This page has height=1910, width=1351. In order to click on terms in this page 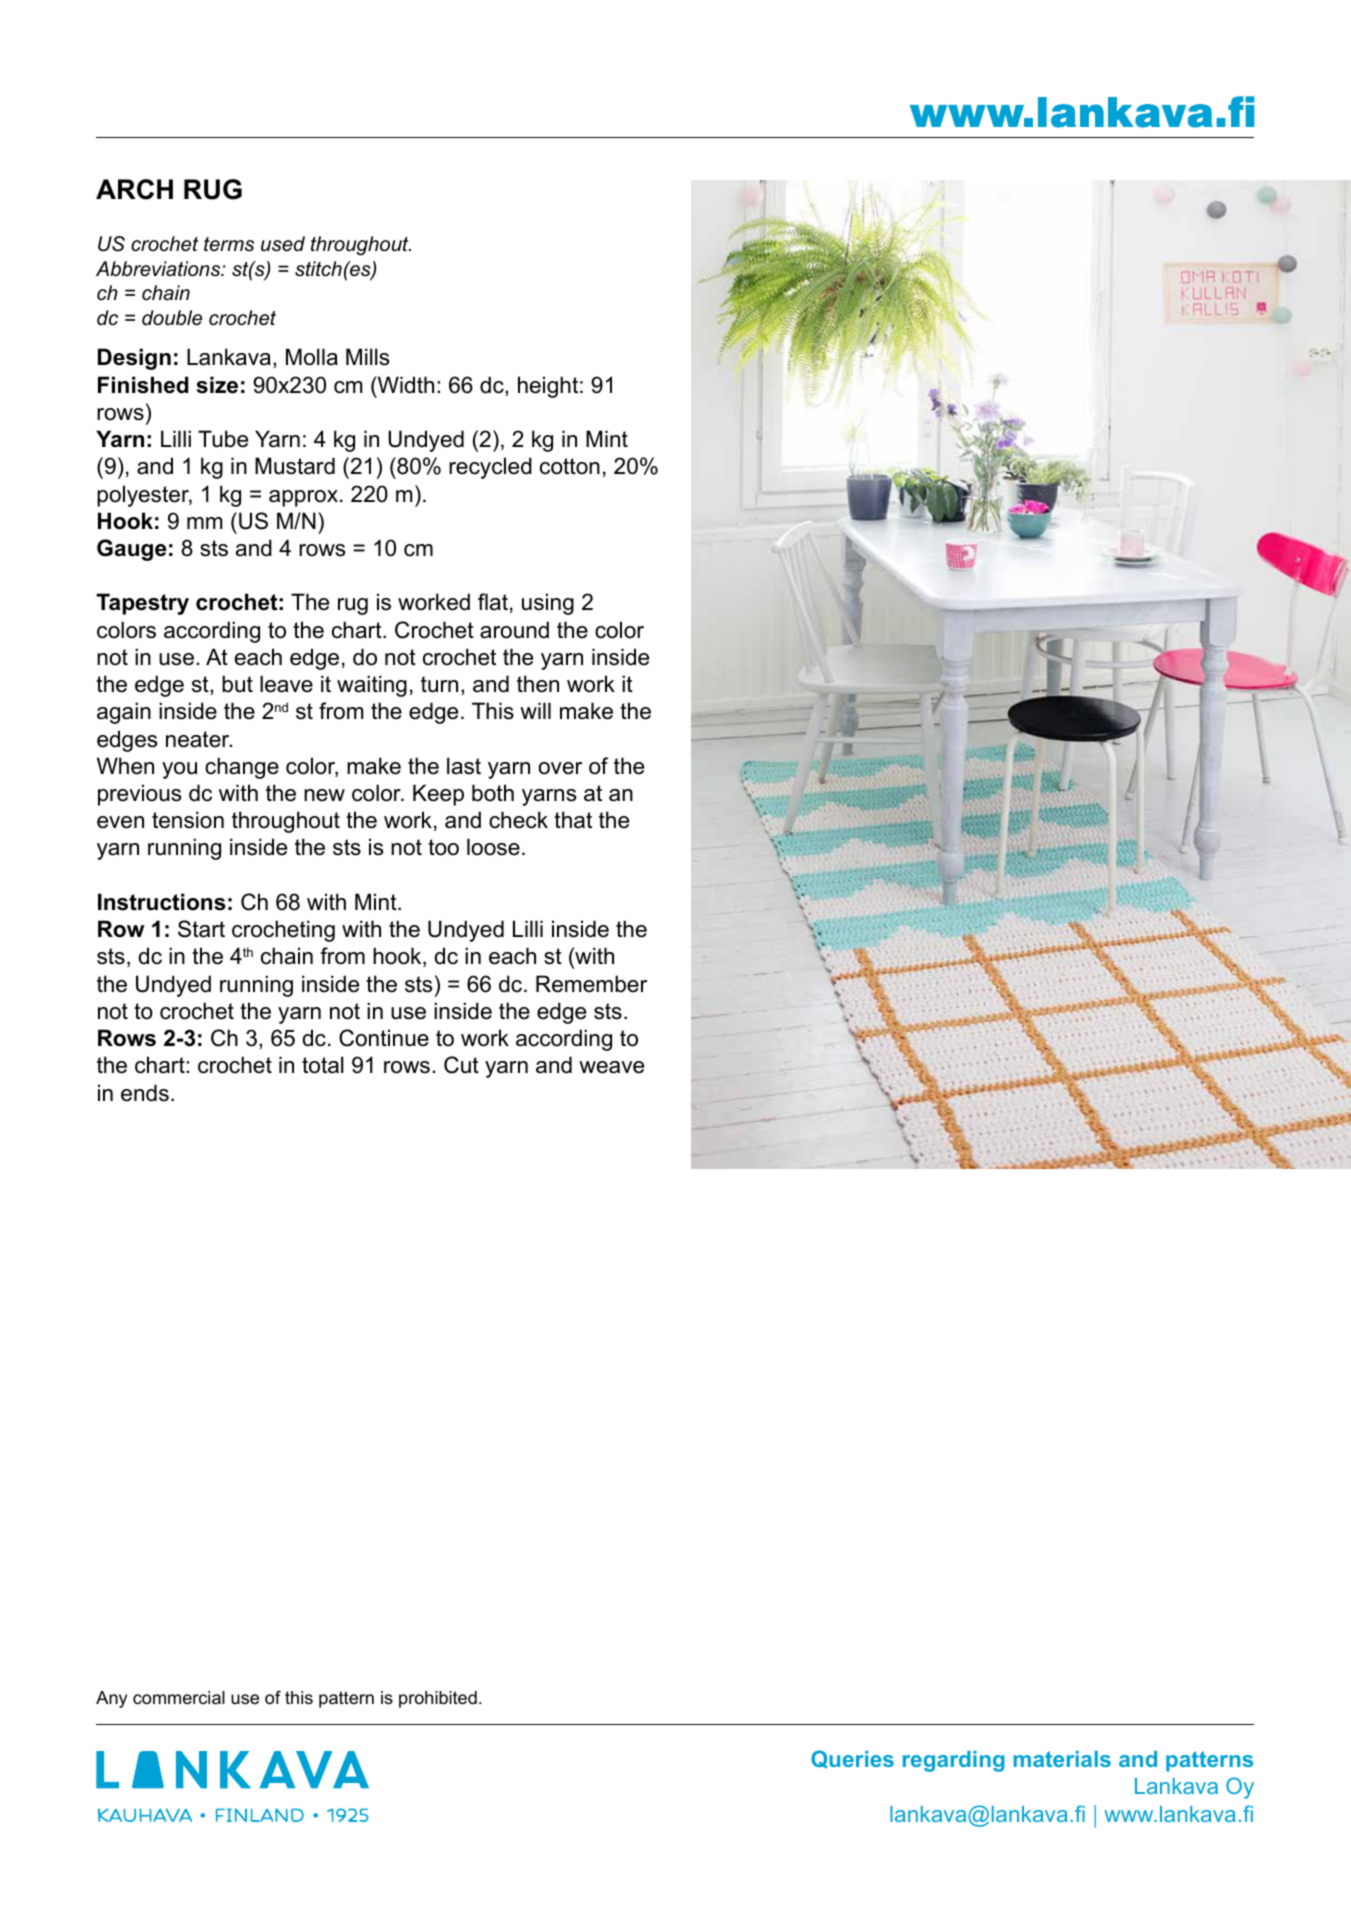, I will do `click(229, 244)`.
